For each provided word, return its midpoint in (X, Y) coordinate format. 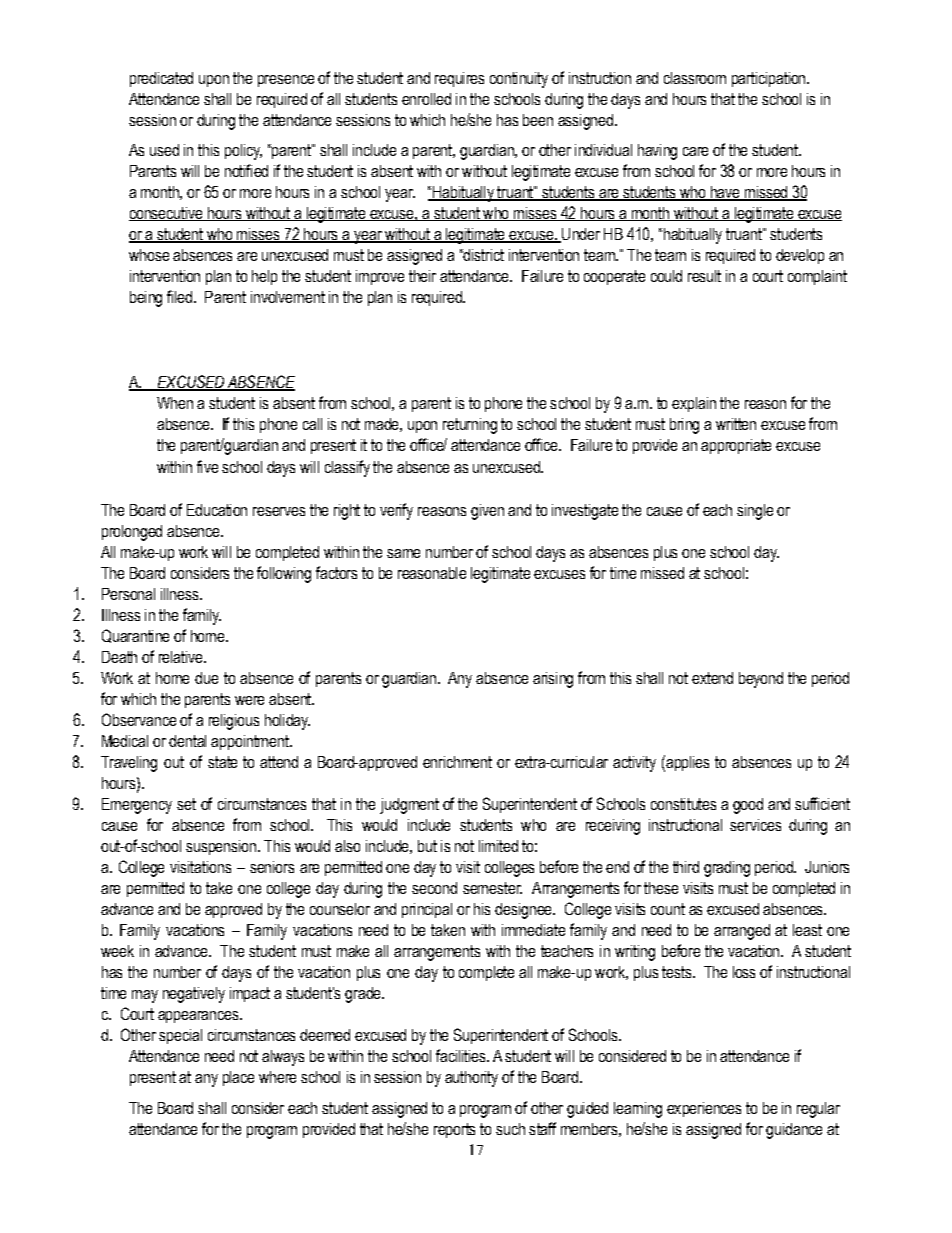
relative (182, 657)
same (403, 553)
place (238, 1078)
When (175, 403)
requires (459, 79)
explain (694, 404)
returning (470, 426)
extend (712, 678)
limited (498, 846)
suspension (221, 847)
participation (770, 79)
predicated (161, 79)
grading (727, 869)
